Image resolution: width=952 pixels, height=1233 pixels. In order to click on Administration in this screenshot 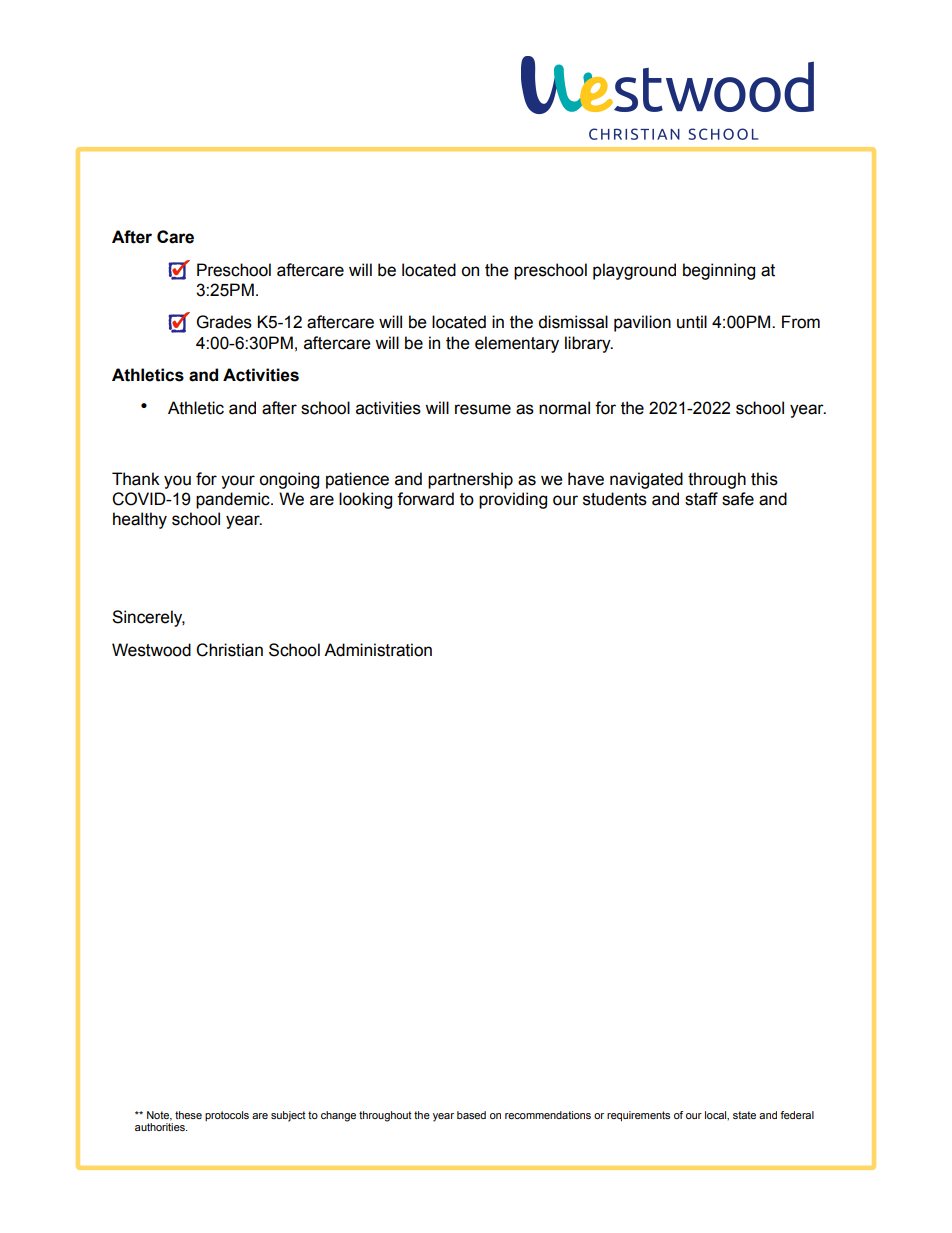, I will do `click(378, 650)`.
